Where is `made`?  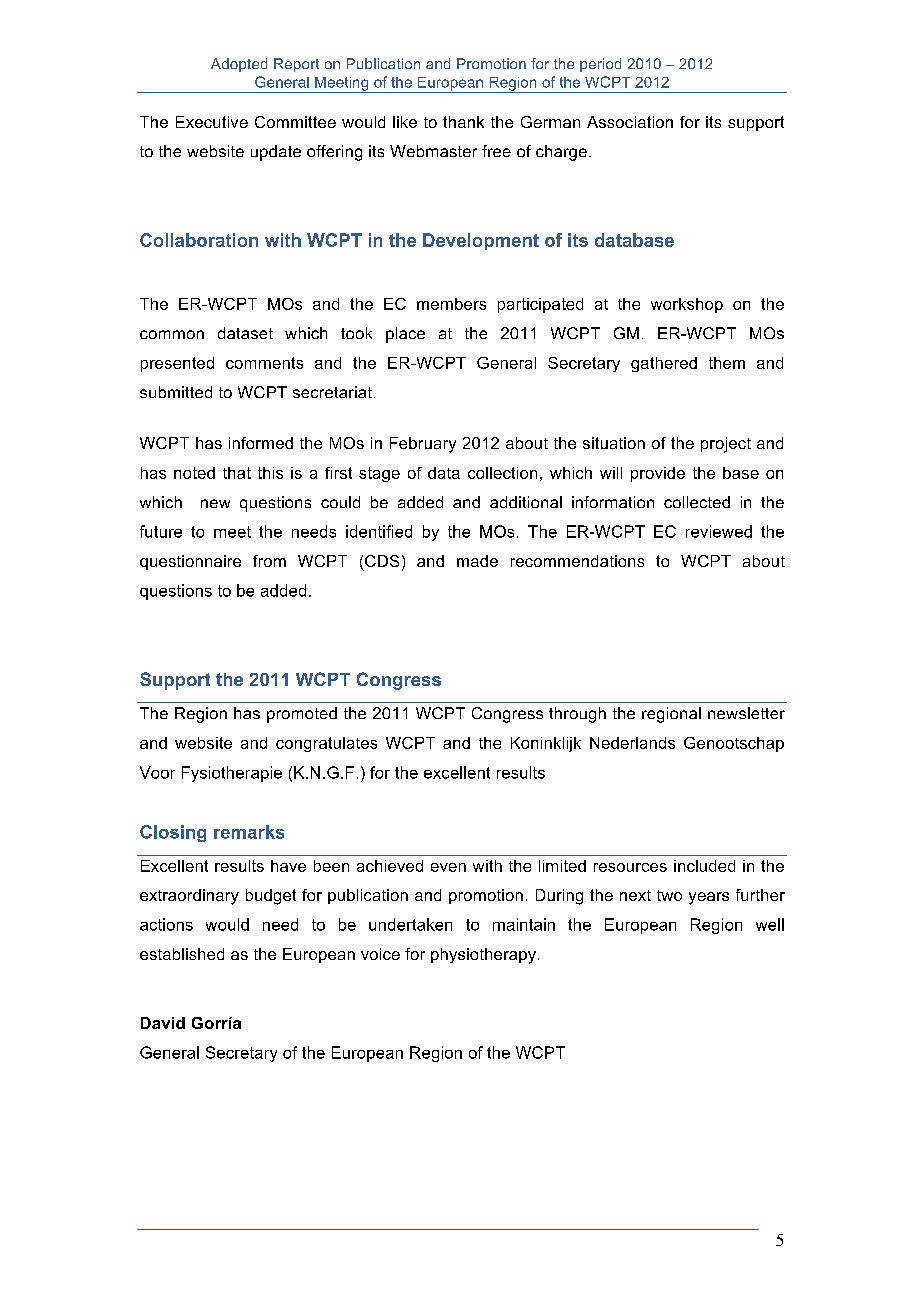
made is located at coordinates (477, 561).
